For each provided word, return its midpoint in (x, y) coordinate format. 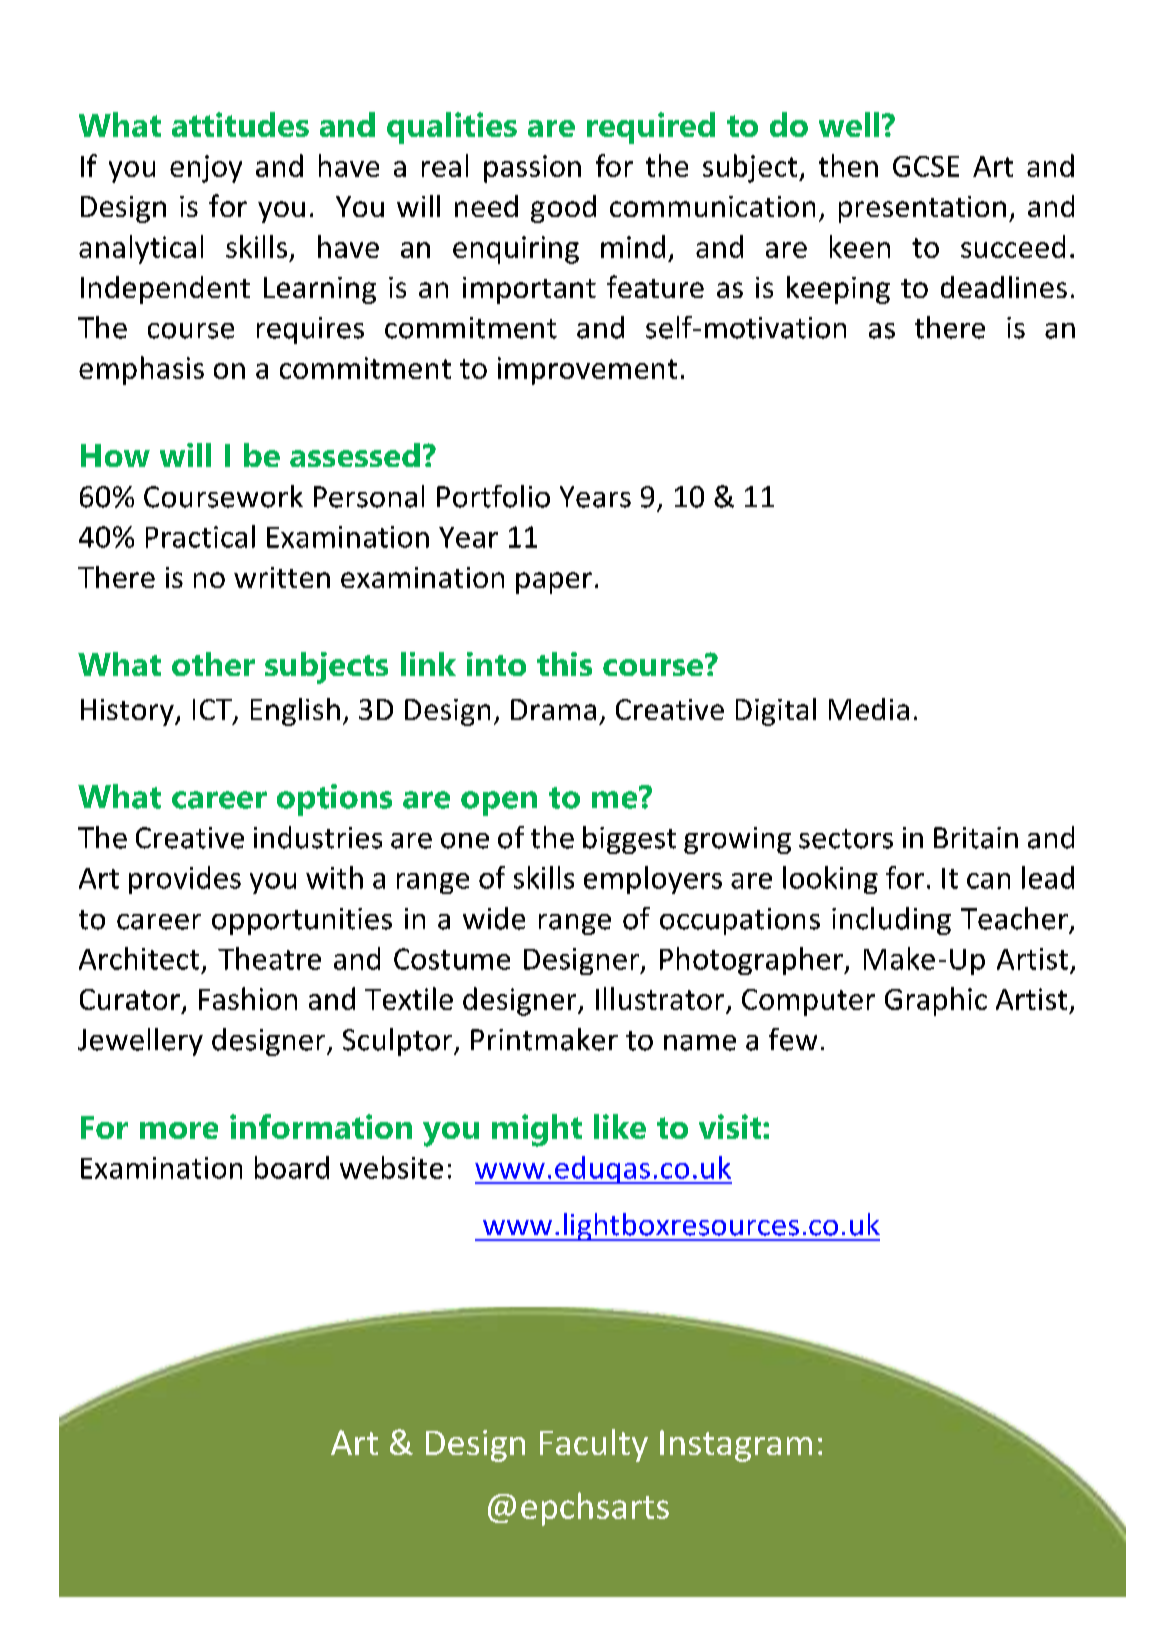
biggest (629, 840)
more (179, 1130)
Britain (976, 838)
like (620, 1126)
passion (532, 169)
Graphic (936, 1001)
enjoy (206, 169)
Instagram (736, 1446)
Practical (200, 536)
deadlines (1004, 287)
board (292, 1167)
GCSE (926, 166)
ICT (213, 711)
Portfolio (493, 496)
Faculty (594, 1445)
